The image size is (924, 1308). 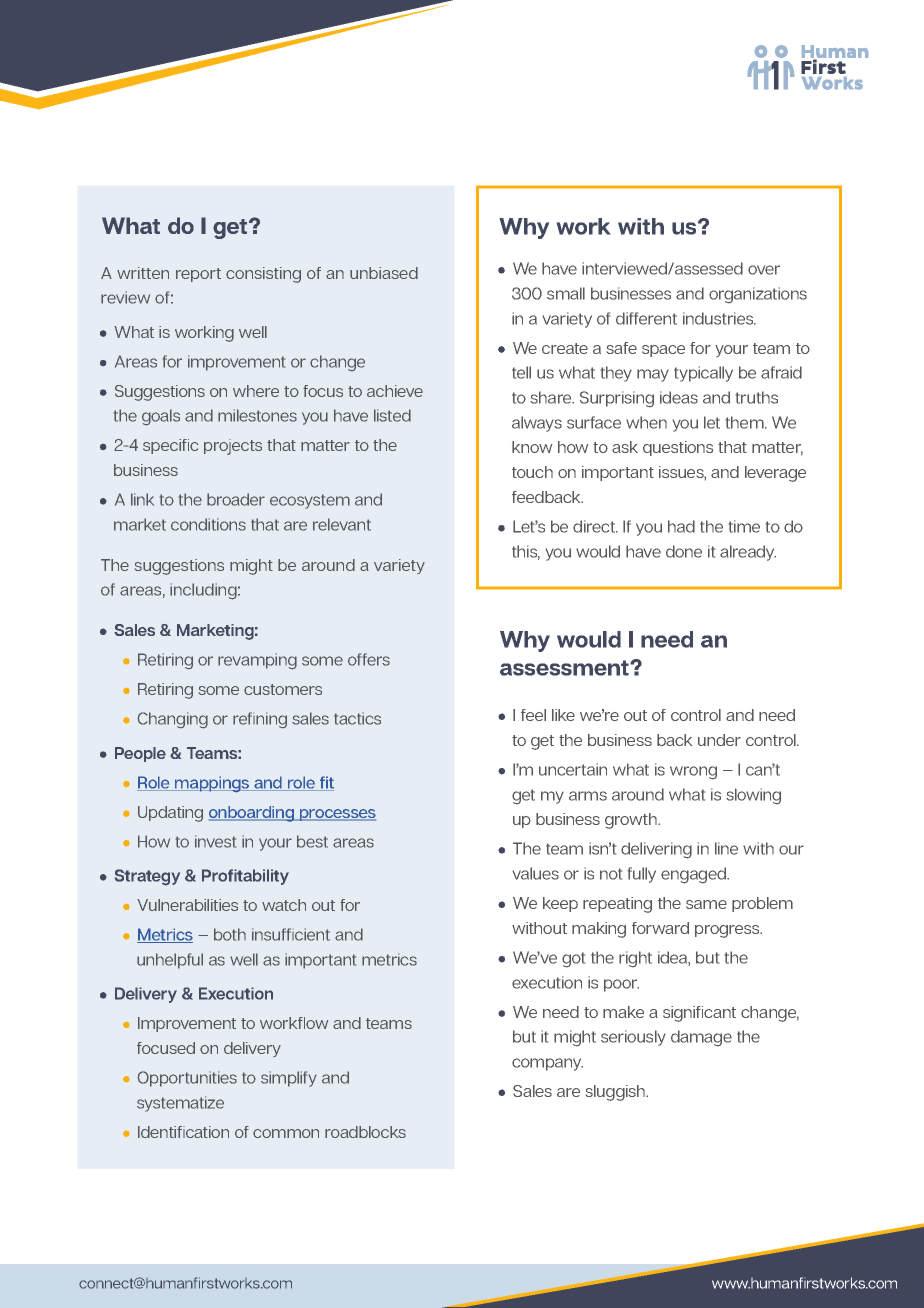 What do you see at coordinates (365, 1132) in the screenshot?
I see `roadblocks` at bounding box center [365, 1132].
